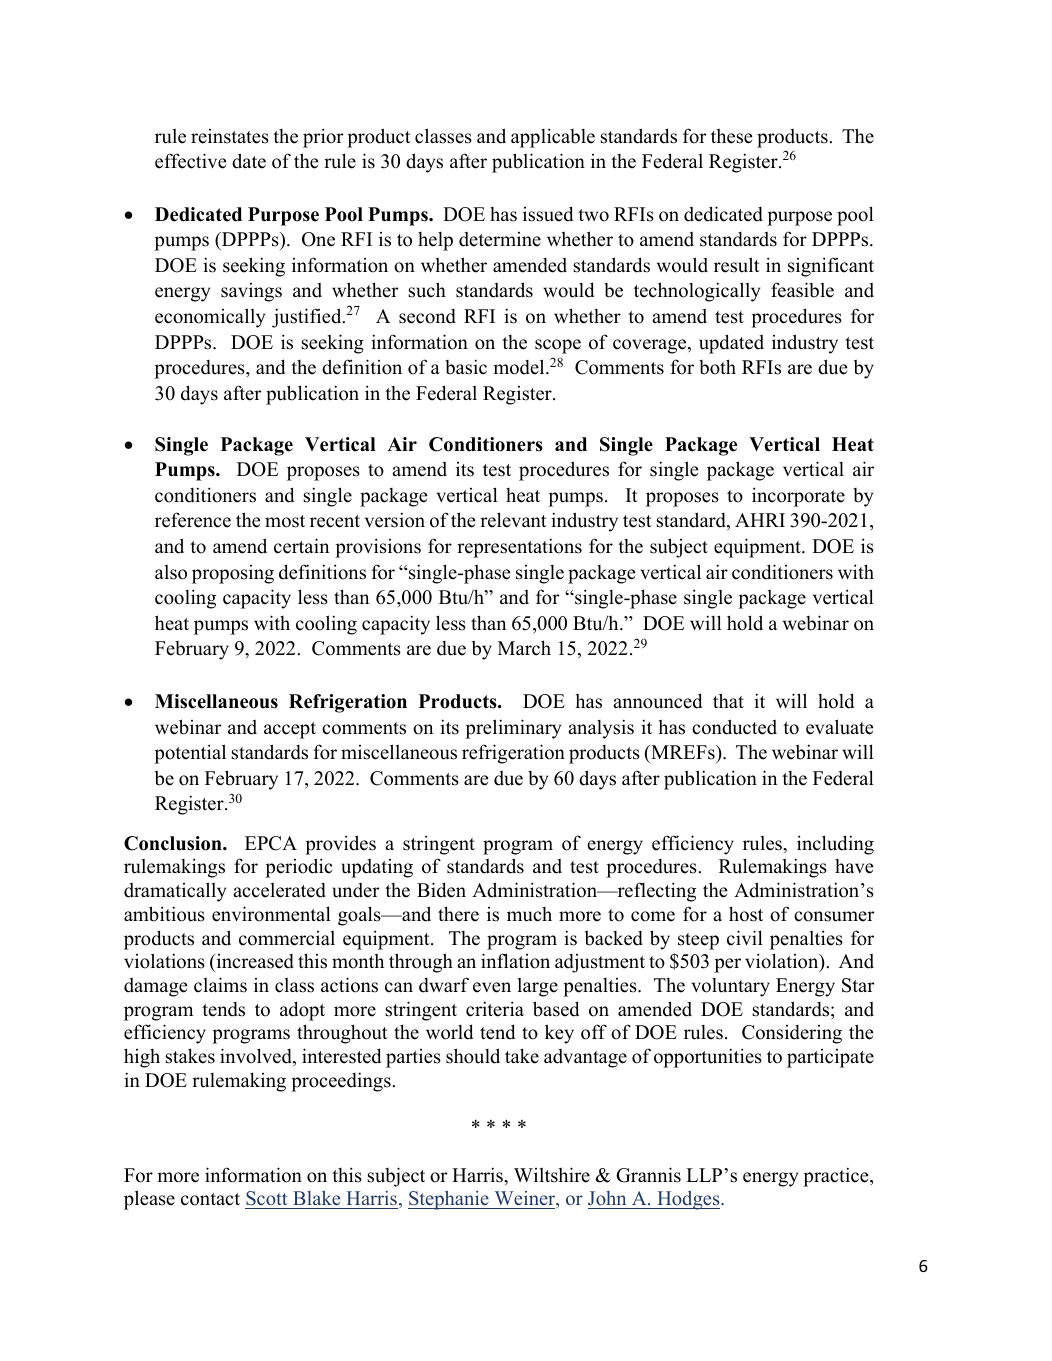 The image size is (1052, 1361). What do you see at coordinates (290, 730) in the page?
I see `accept` at bounding box center [290, 730].
